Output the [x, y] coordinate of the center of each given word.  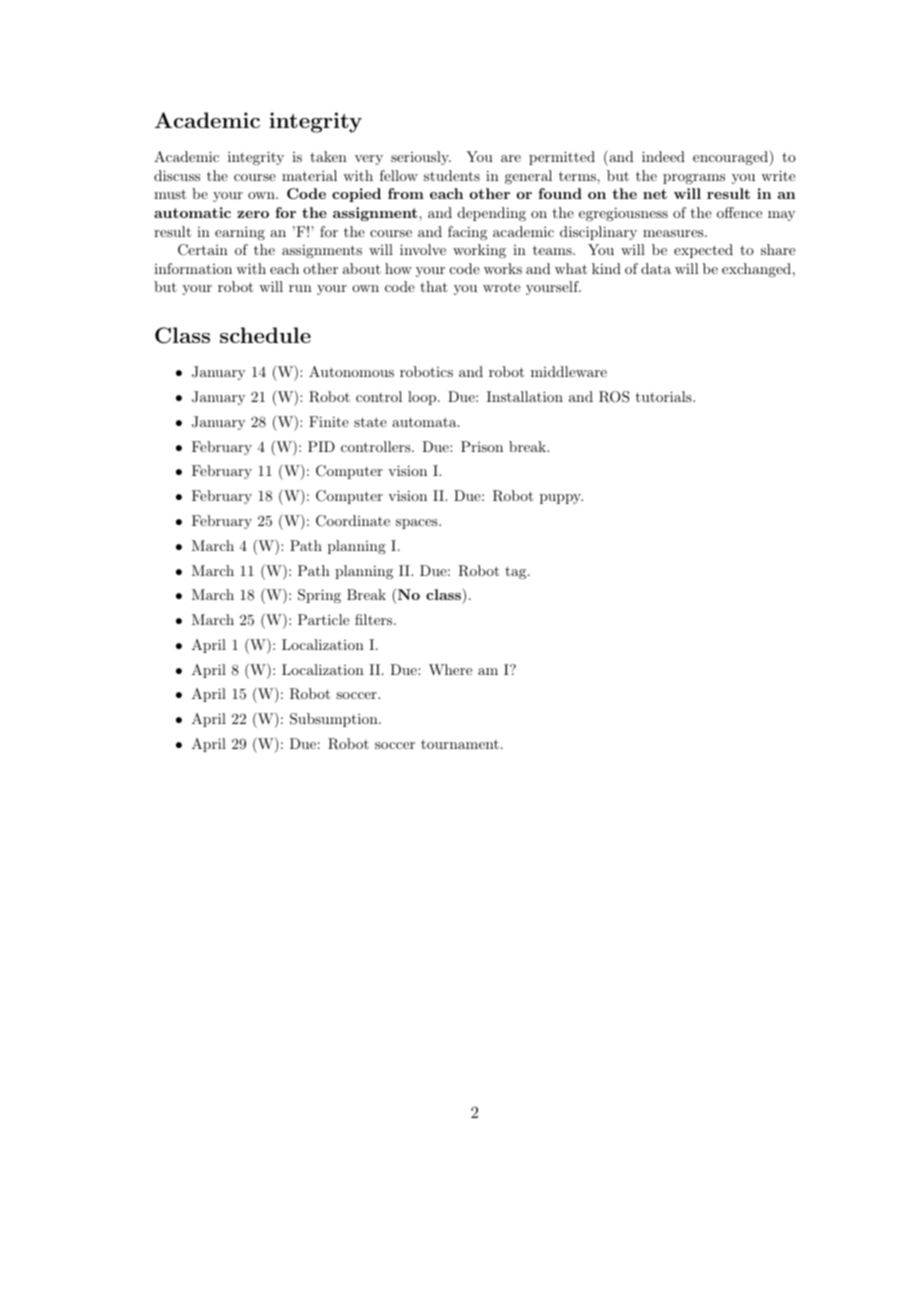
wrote [501, 287]
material [309, 175]
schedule [265, 335]
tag [517, 572]
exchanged [756, 270]
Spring [319, 596]
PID [321, 446]
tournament [460, 744]
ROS [614, 397]
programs [694, 179]
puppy [561, 499]
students [452, 175]
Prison [482, 446]
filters [375, 619]
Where [450, 669]
